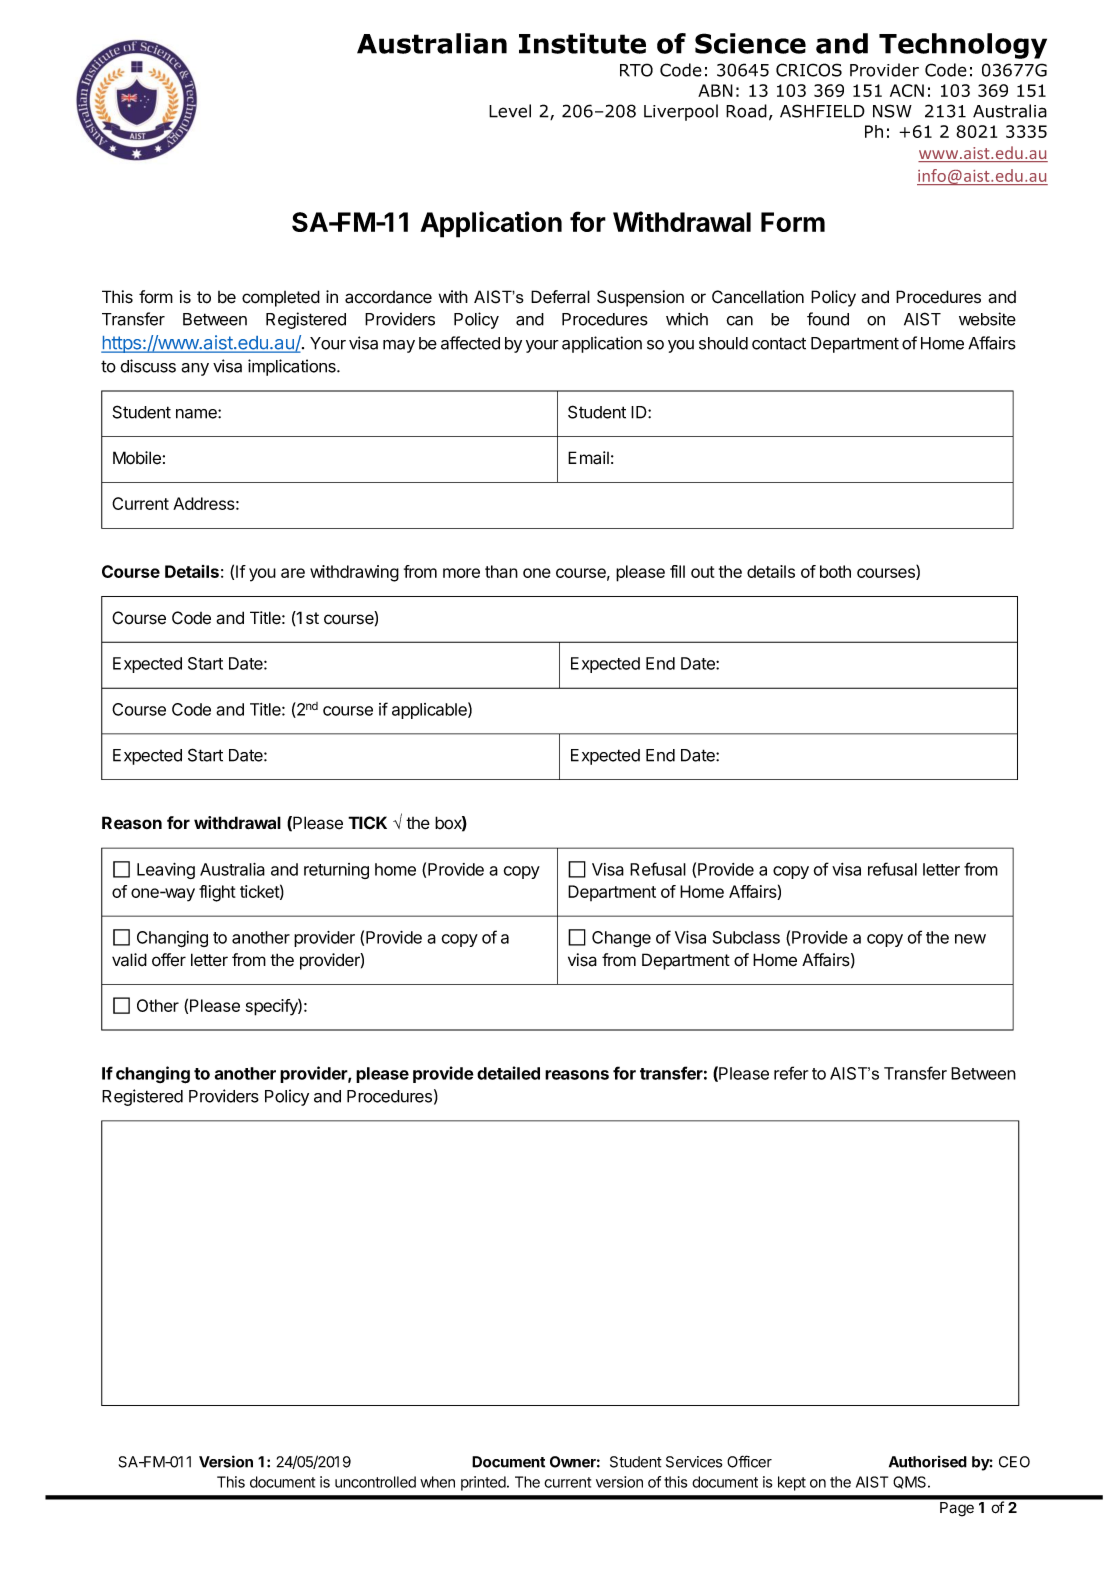  Describe the element at coordinates (907, 90) in the document. I see `ACN` at that location.
